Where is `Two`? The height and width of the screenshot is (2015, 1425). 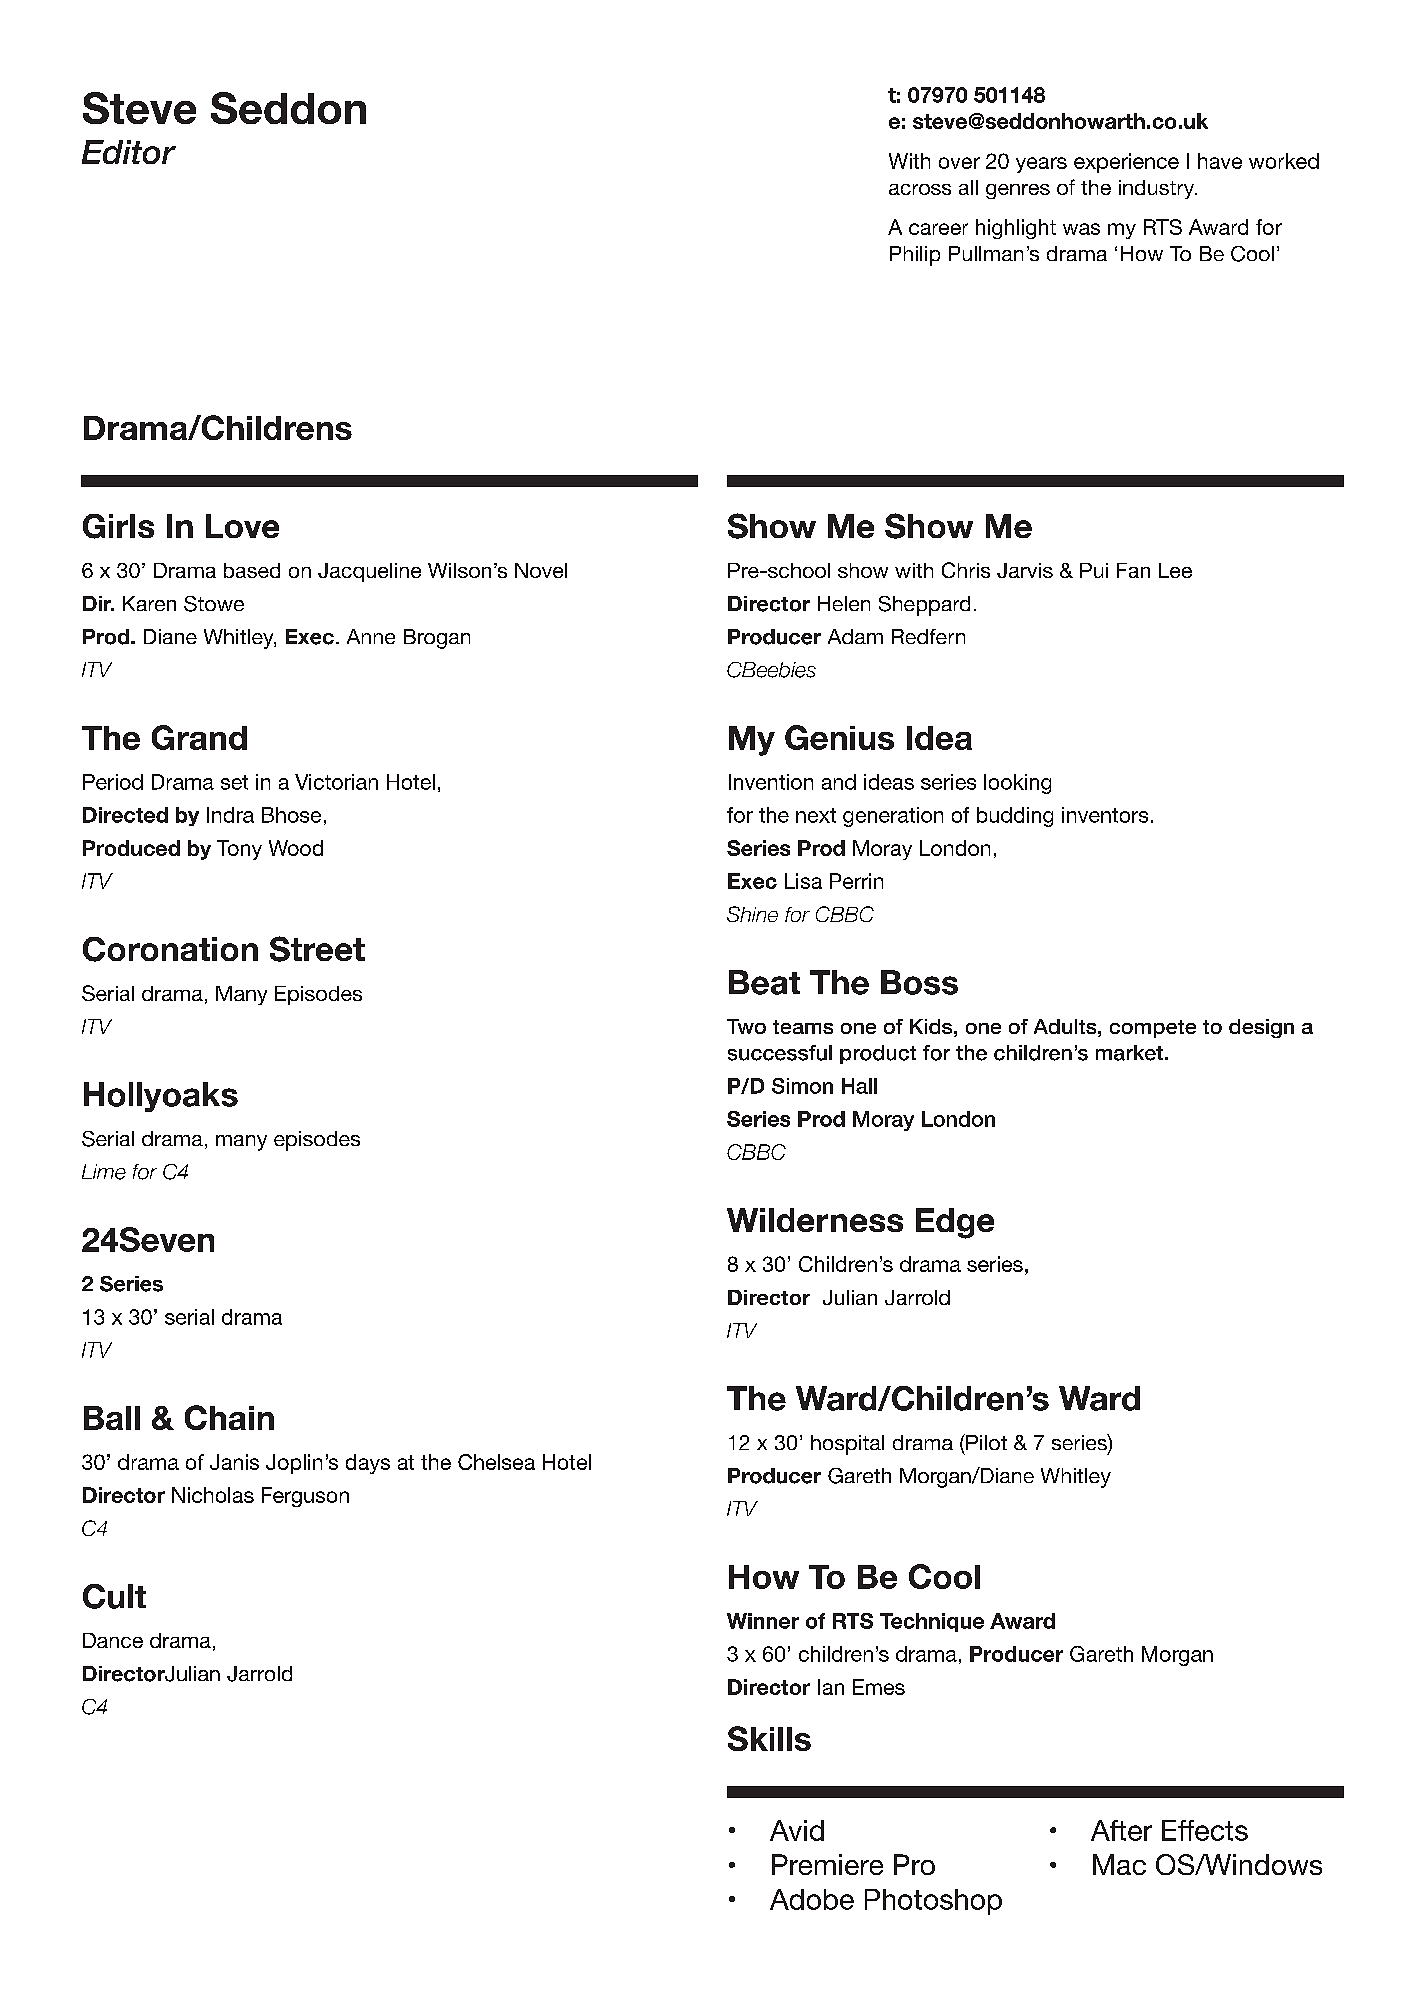
Two is located at coordinates (746, 1026).
